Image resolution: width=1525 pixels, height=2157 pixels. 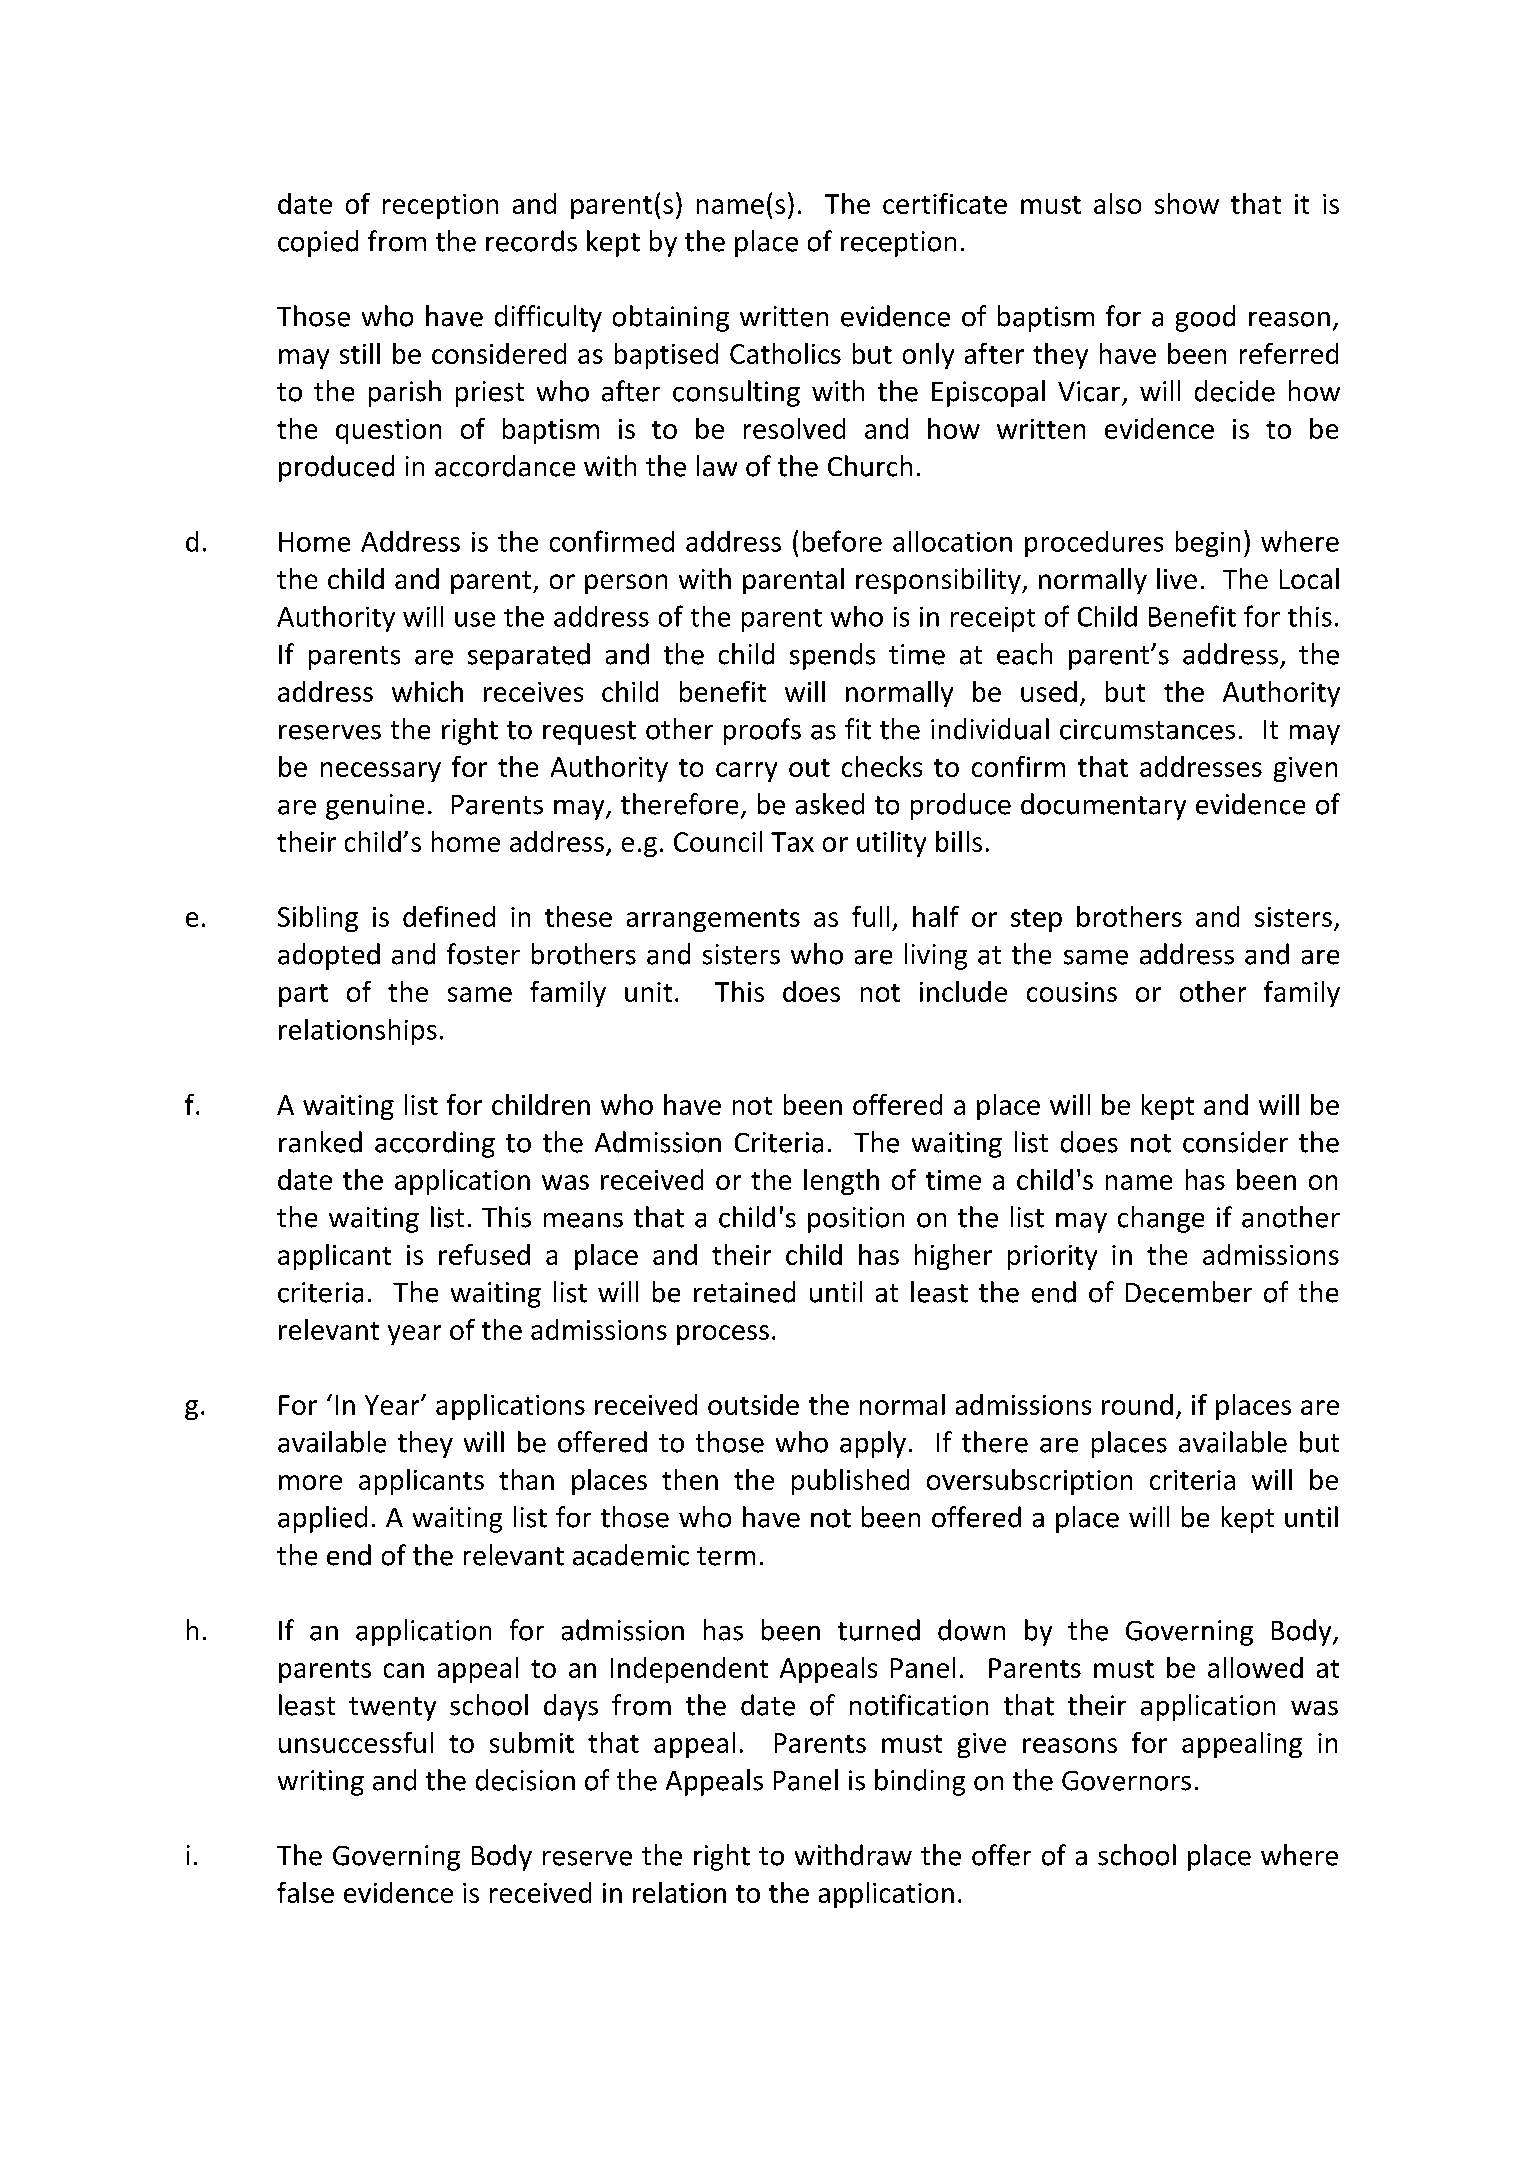 What do you see at coordinates (850, 1482) in the screenshot?
I see `published` at bounding box center [850, 1482].
